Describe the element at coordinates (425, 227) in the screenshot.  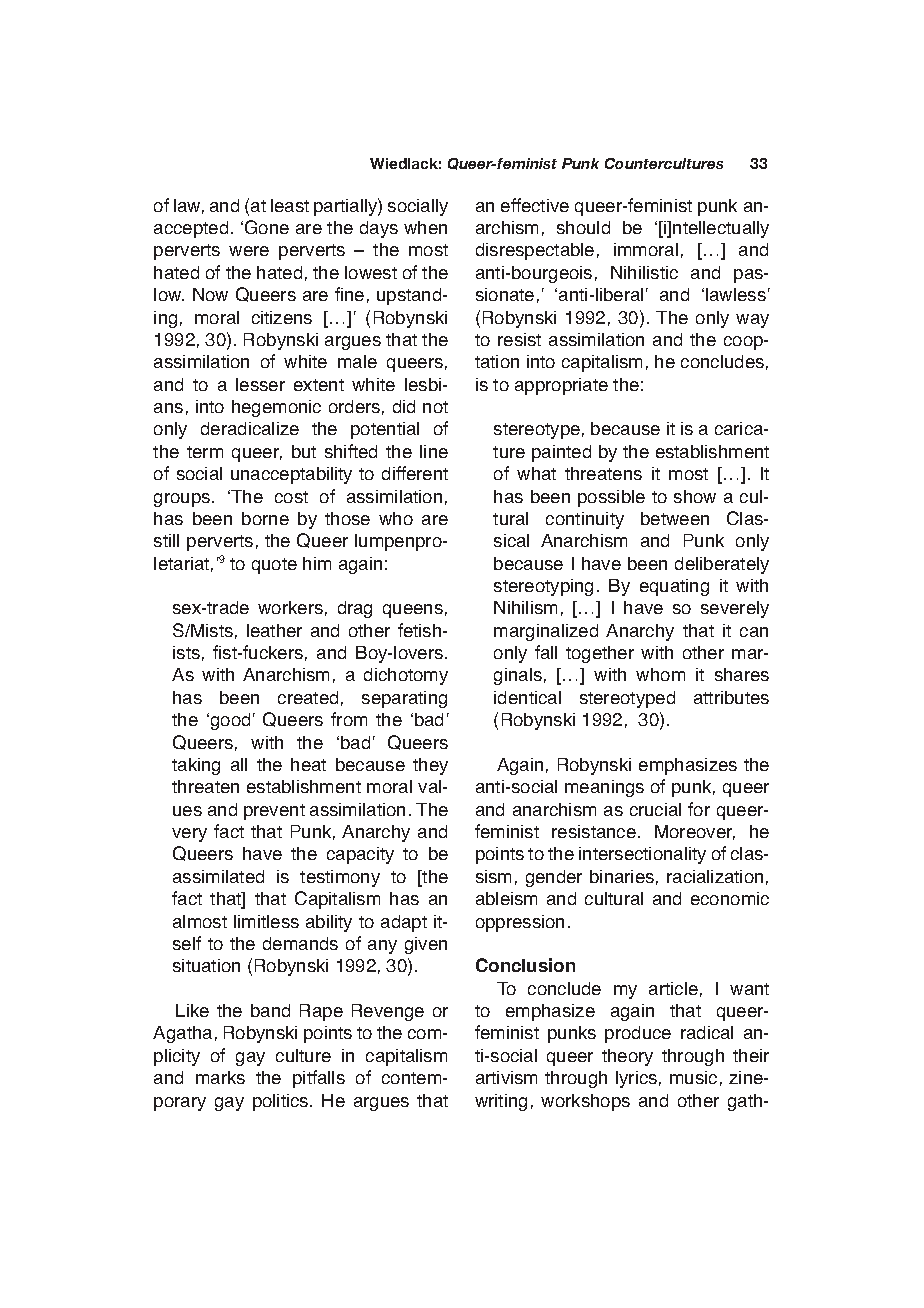
I see `when` at that location.
